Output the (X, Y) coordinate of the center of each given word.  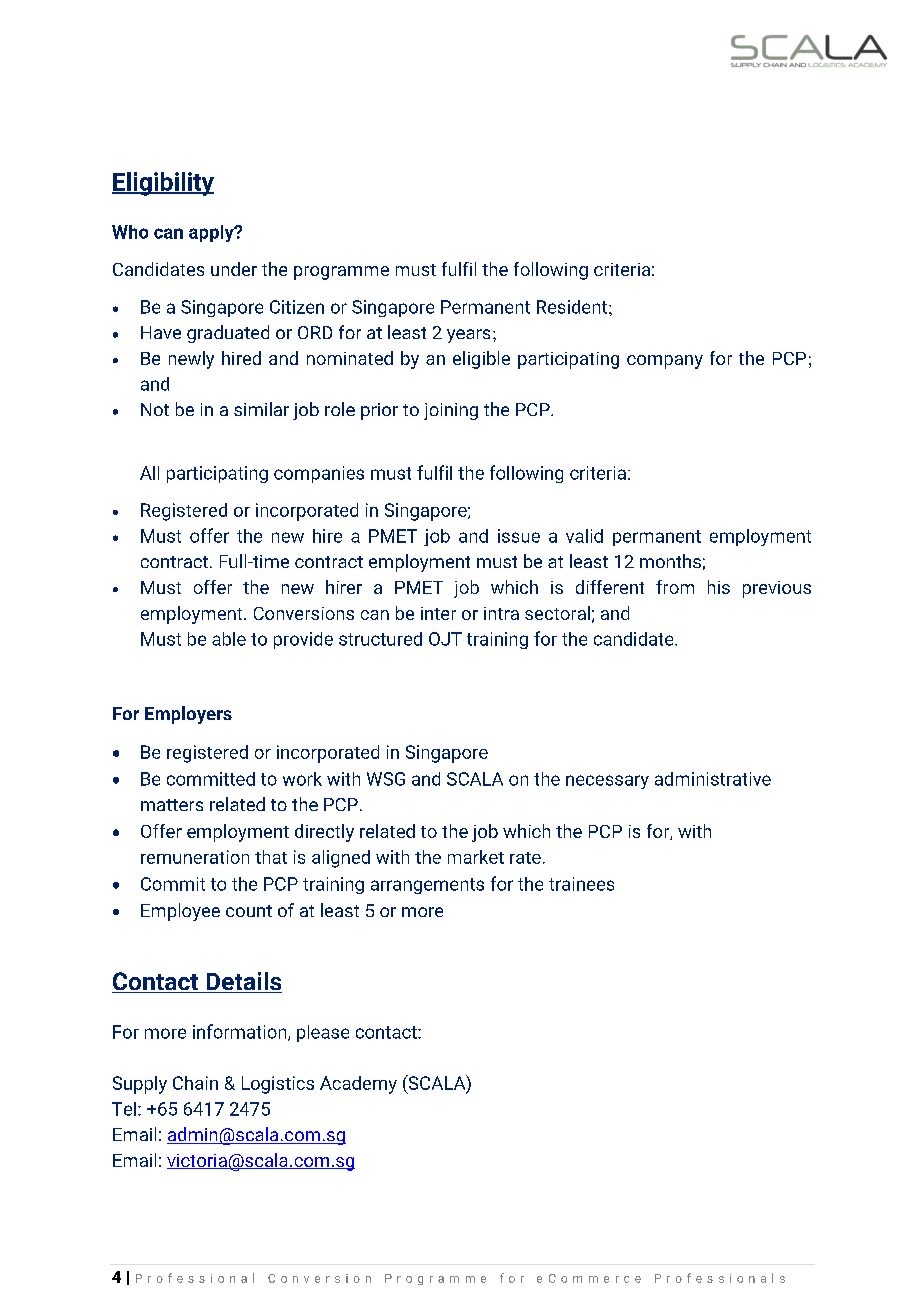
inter (438, 613)
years (468, 336)
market (476, 857)
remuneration (195, 857)
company (665, 362)
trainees (581, 884)
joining (451, 411)
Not (155, 409)
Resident (572, 307)
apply (212, 233)
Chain (195, 1083)
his (719, 587)
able (229, 639)
